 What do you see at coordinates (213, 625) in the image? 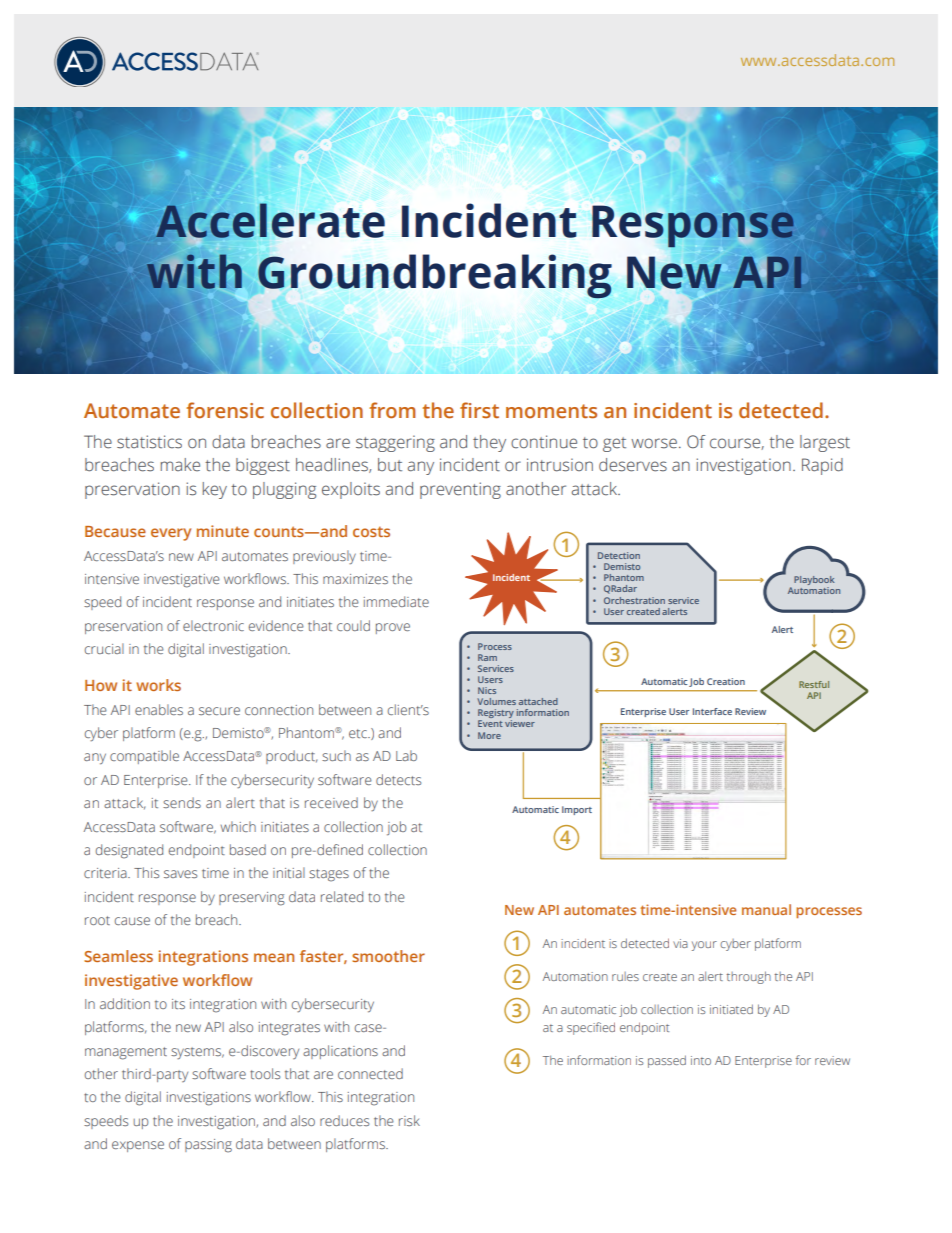
I see `electronic` at bounding box center [213, 625].
